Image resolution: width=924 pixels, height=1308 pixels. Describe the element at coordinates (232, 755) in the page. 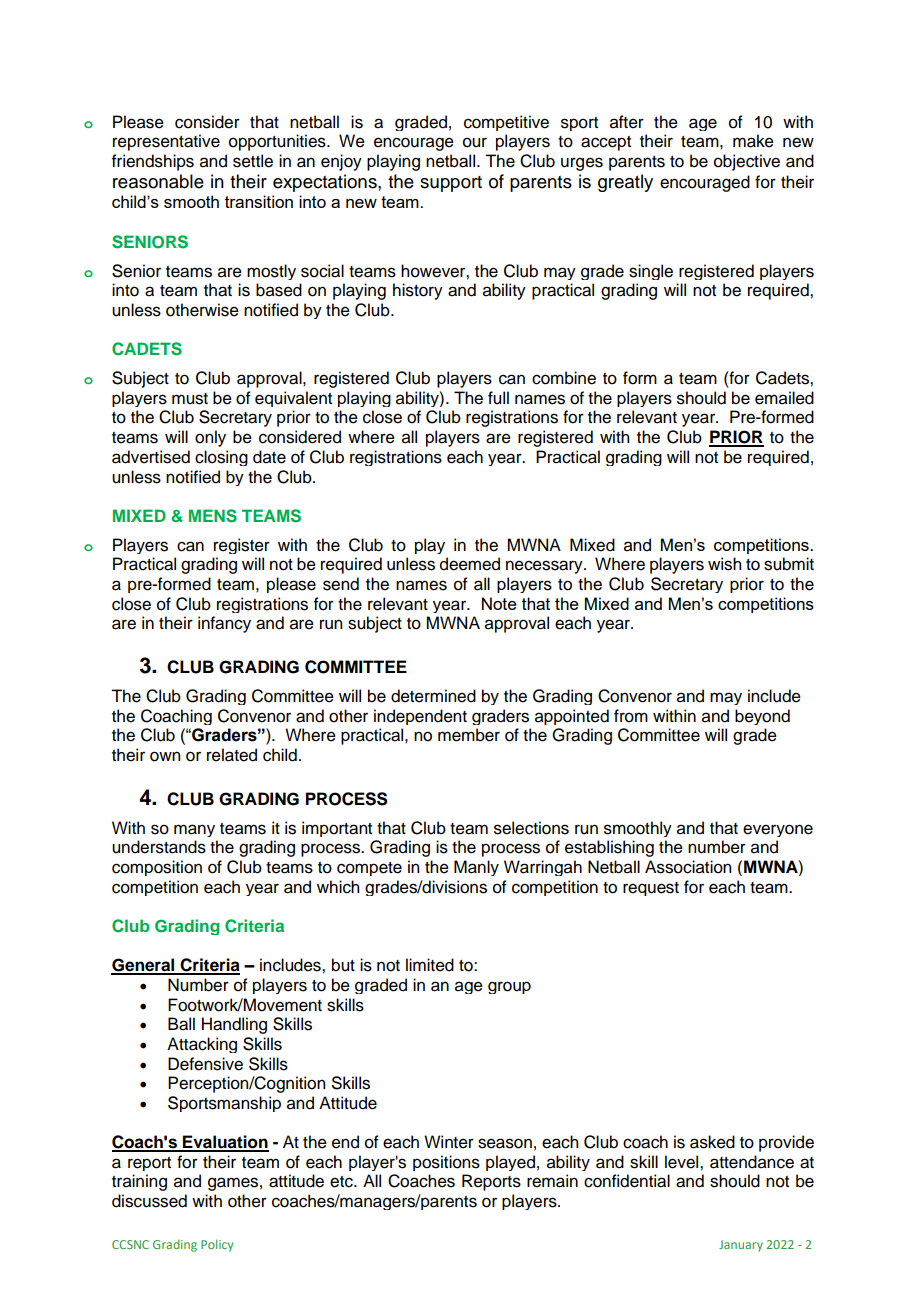

I see `related` at that location.
